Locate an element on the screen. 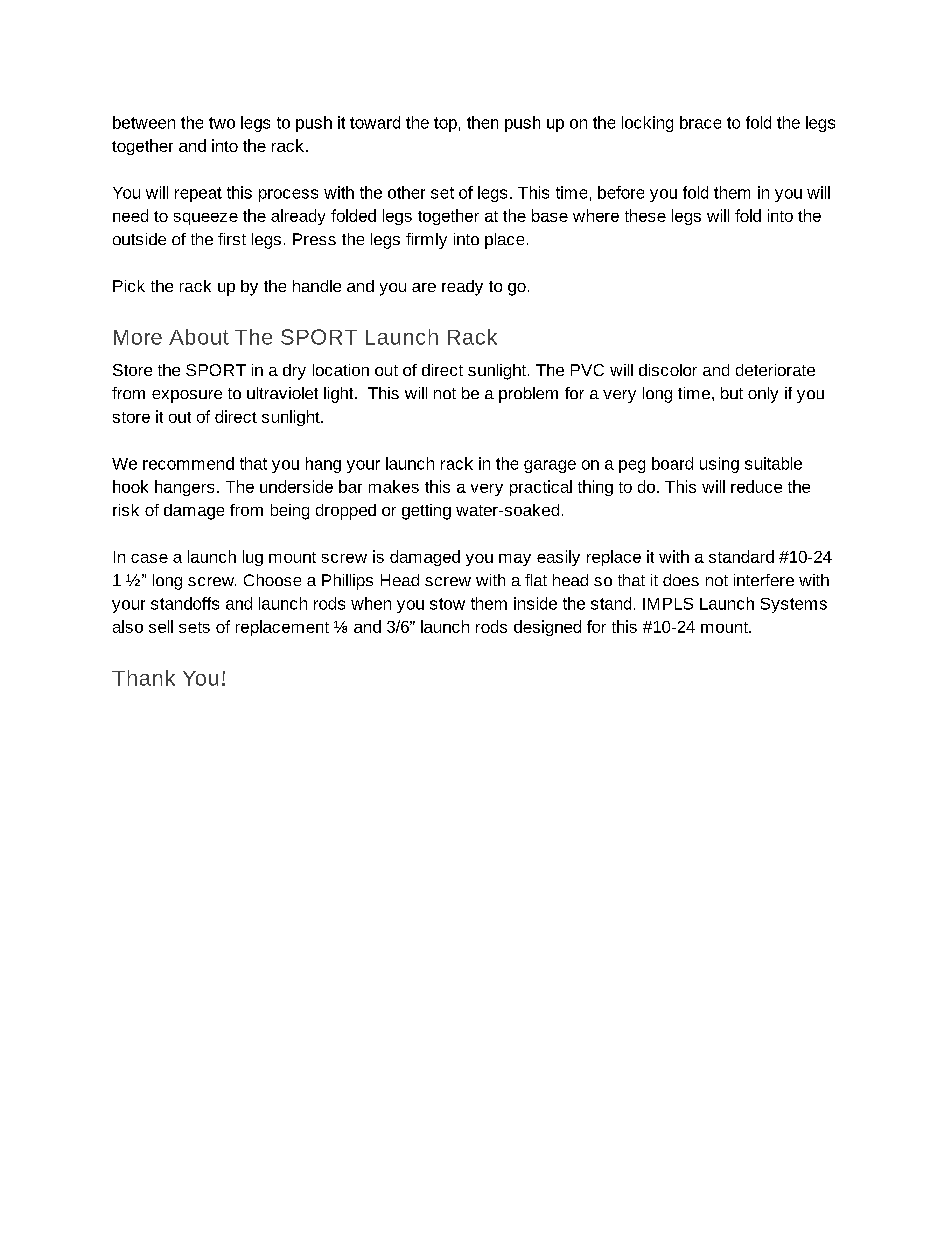 The height and width of the screenshot is (1233, 952). brace is located at coordinates (700, 122).
